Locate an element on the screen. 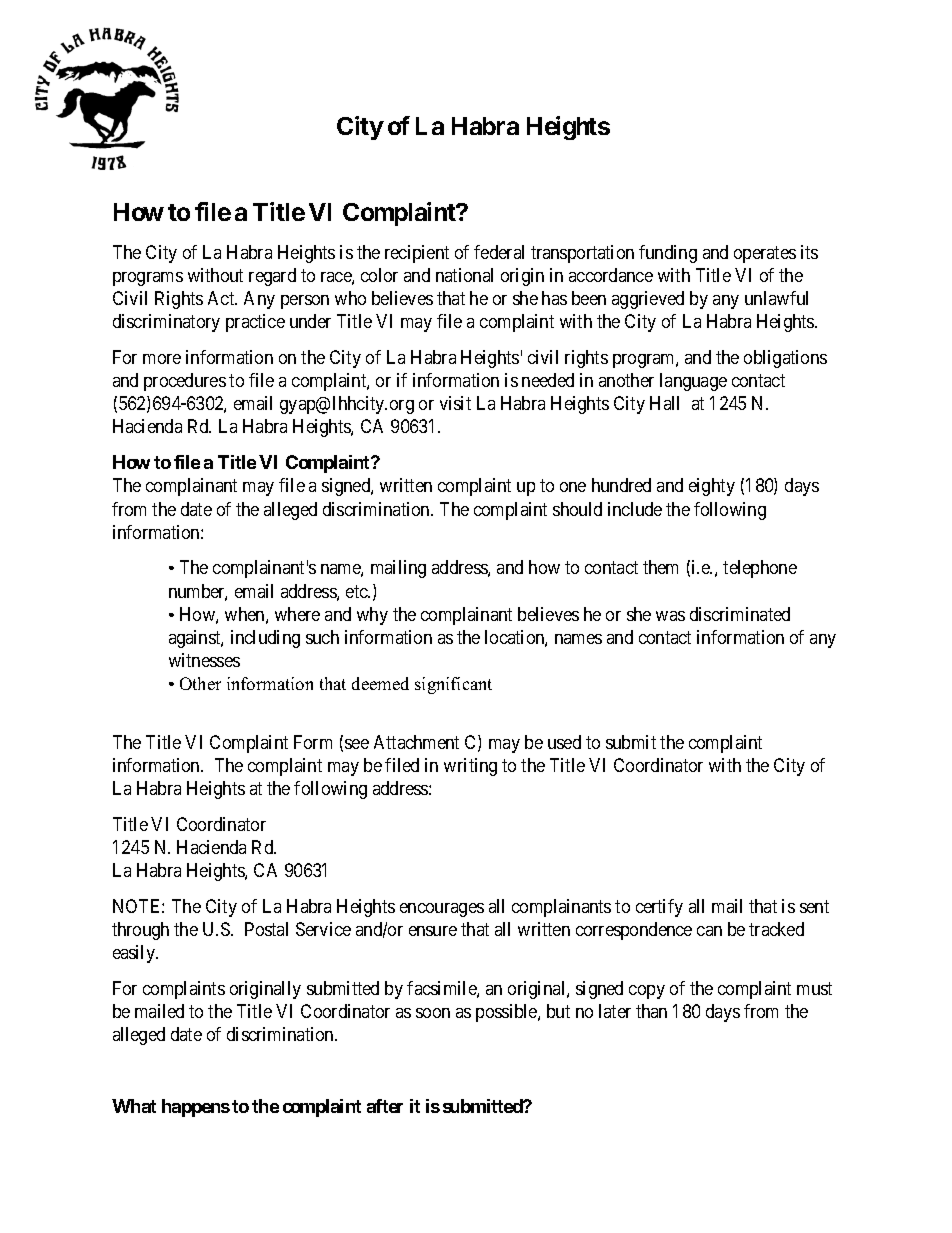  than is located at coordinates (651, 1011).
